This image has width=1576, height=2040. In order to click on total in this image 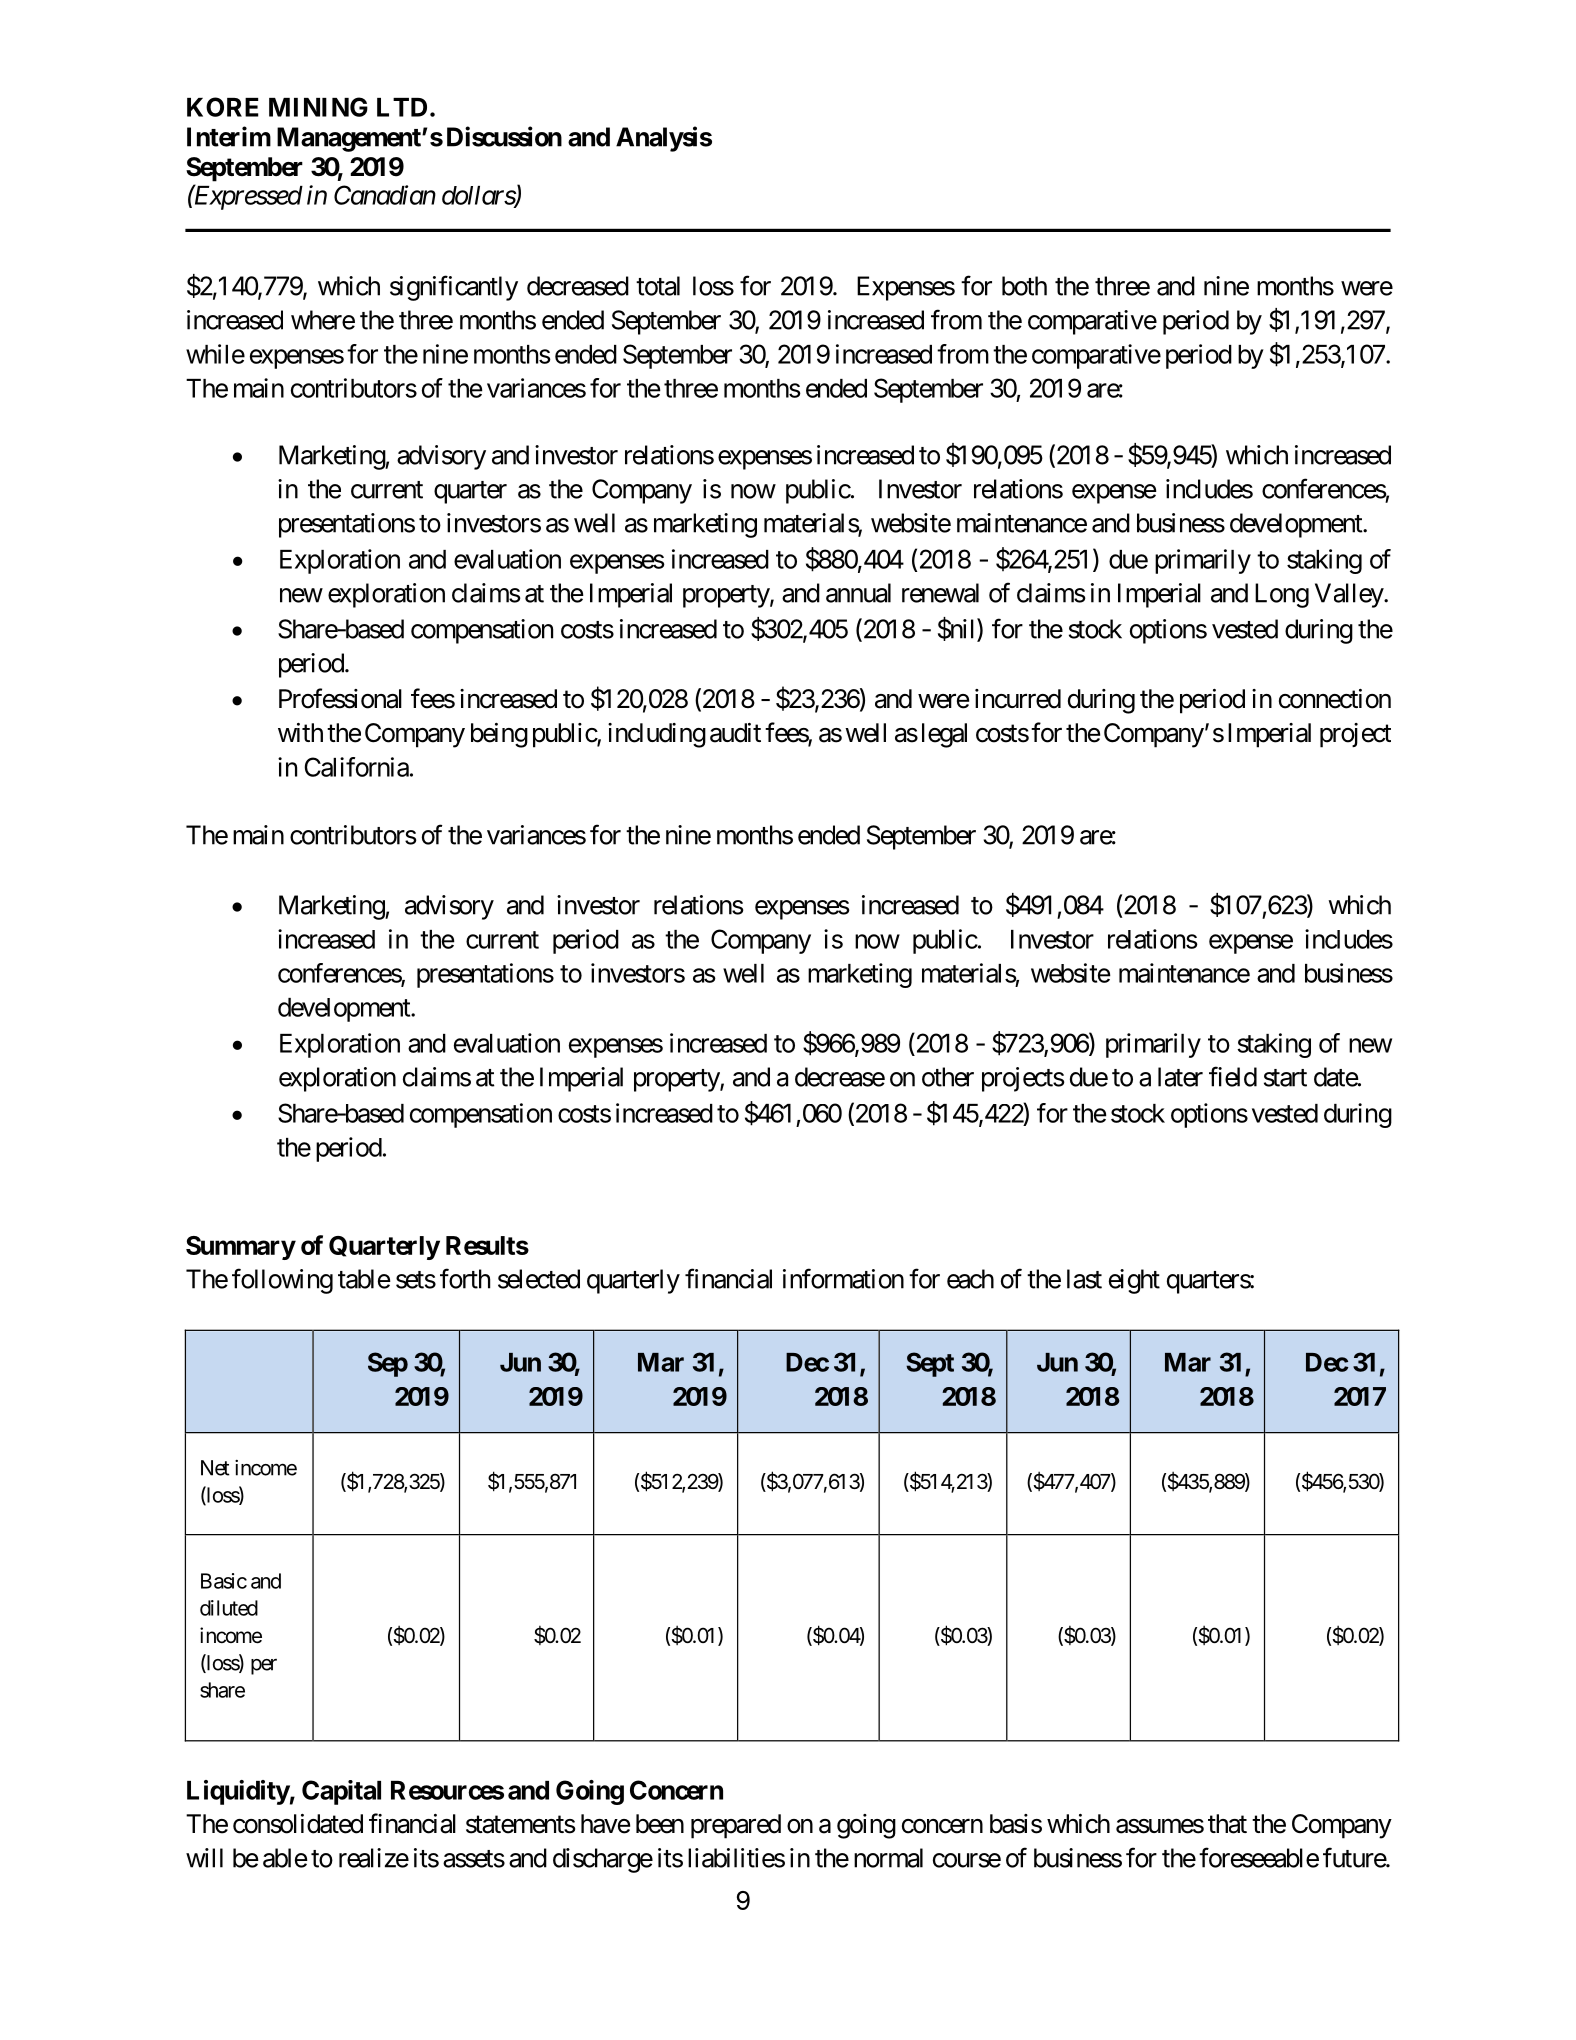, I will do `click(658, 286)`.
